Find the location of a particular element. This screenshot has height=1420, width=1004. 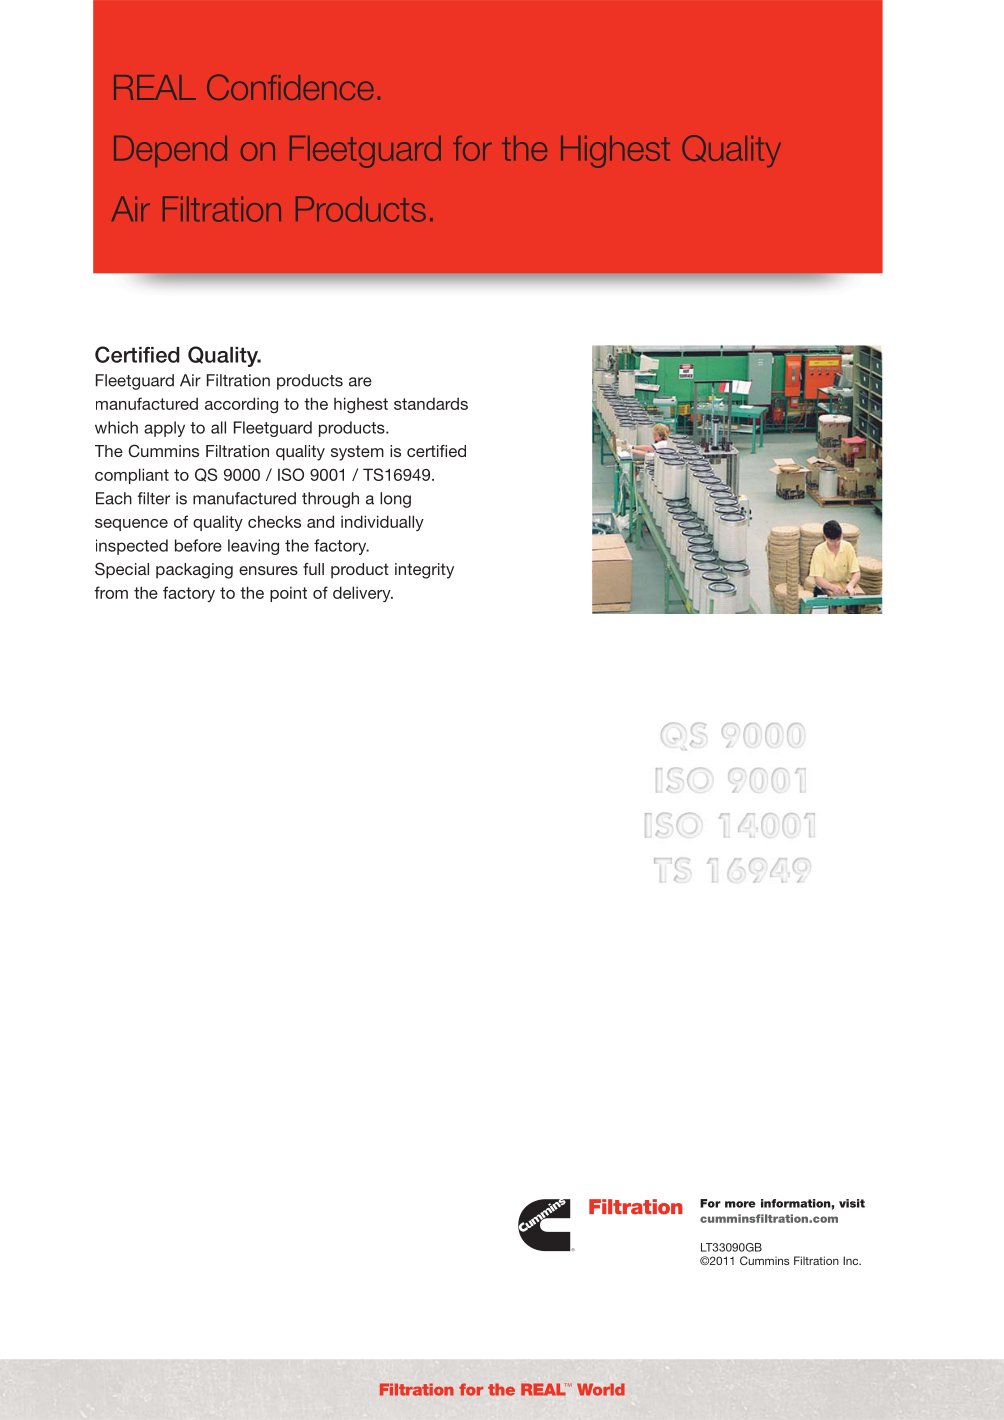

point is located at coordinates (288, 594).
